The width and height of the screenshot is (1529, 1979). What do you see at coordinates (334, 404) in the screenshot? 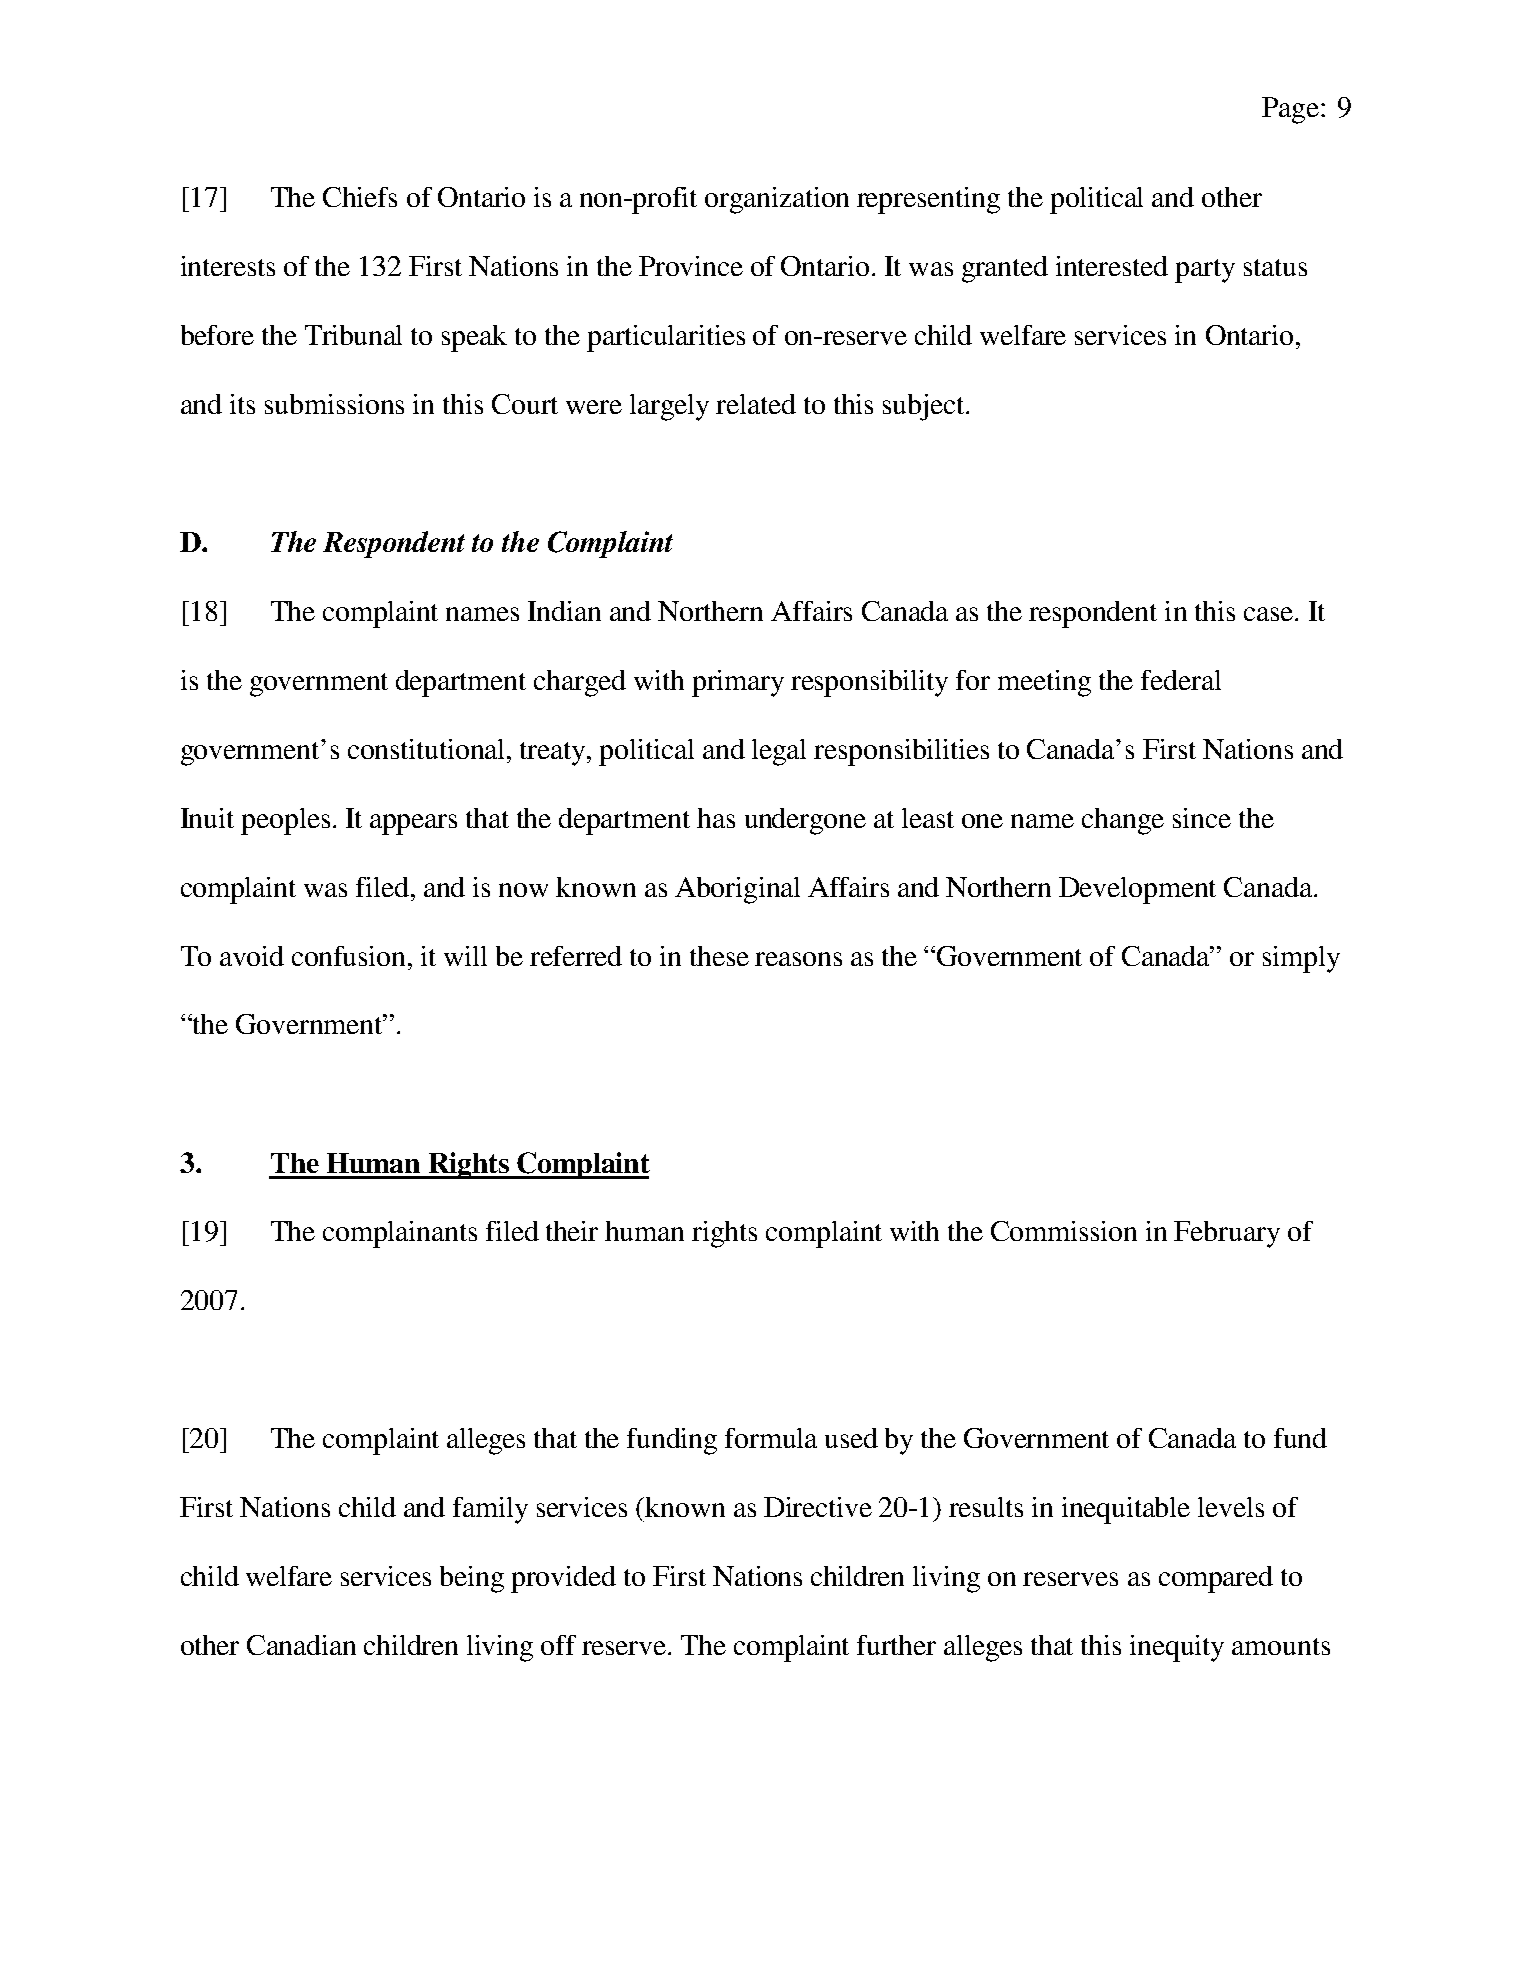
I see `submissions` at bounding box center [334, 404].
